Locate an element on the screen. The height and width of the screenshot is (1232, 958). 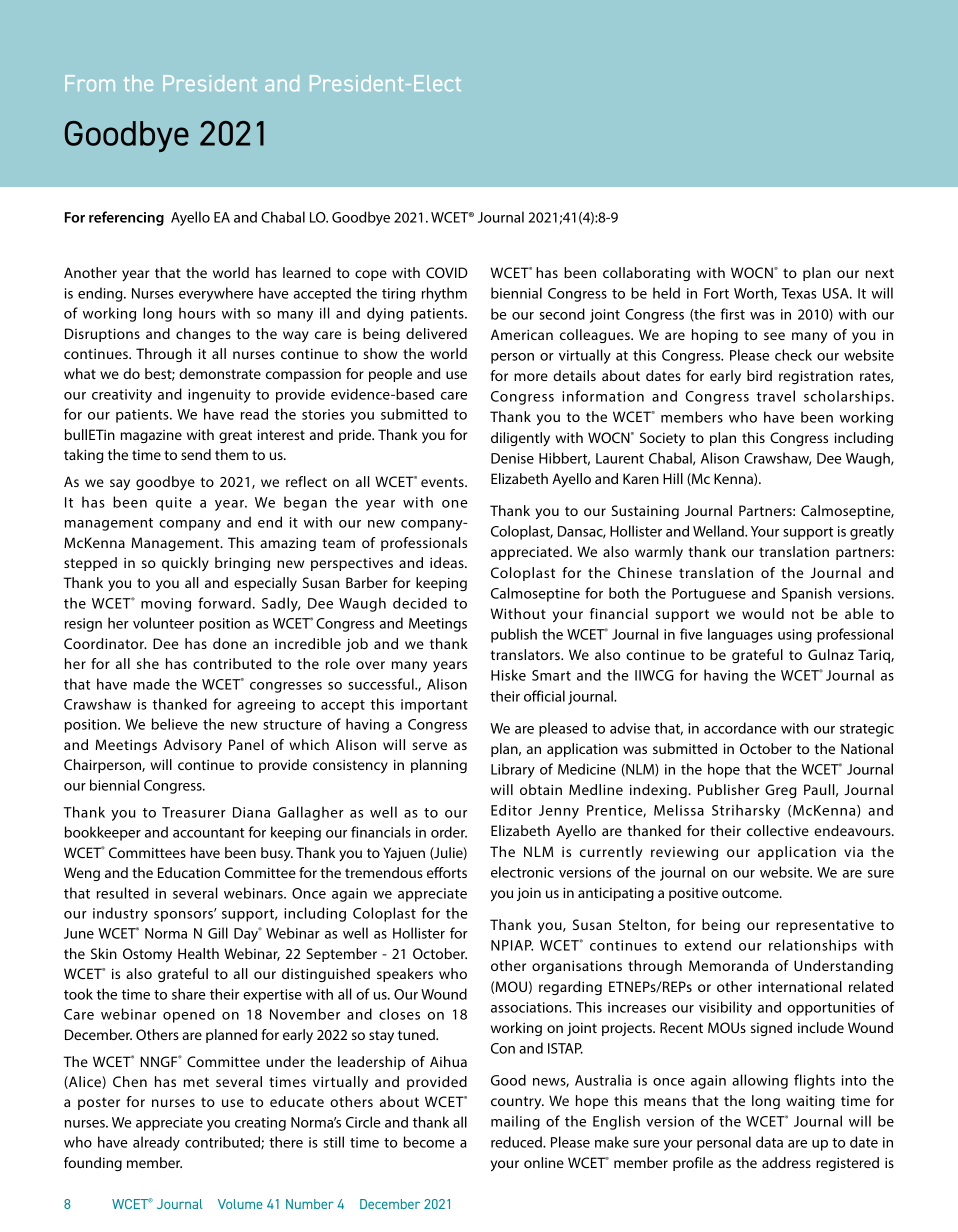
Education is located at coordinates (189, 872).
